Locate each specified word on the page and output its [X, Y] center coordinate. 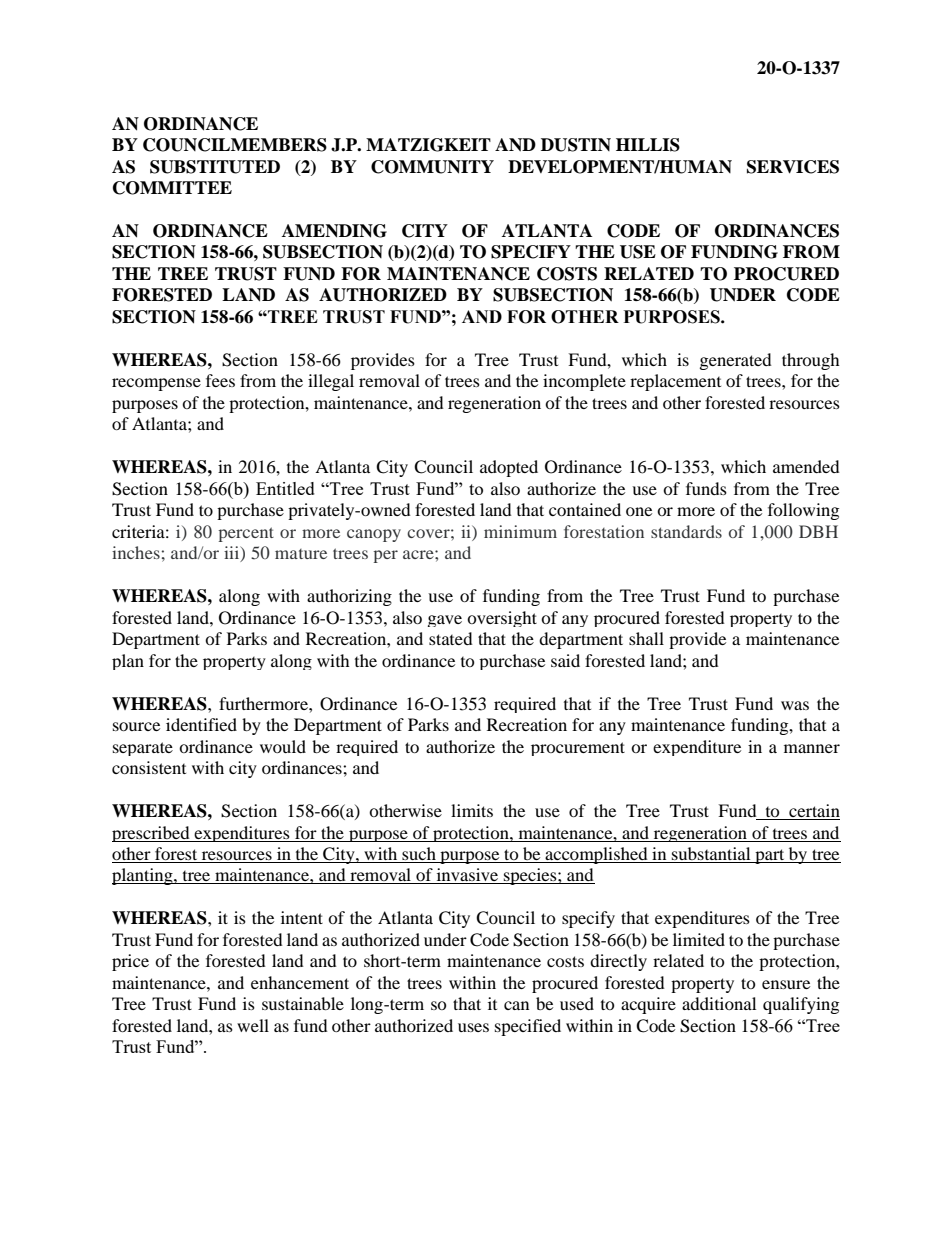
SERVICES [793, 167]
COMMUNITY [432, 167]
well [253, 1025]
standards [686, 531]
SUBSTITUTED [215, 167]
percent [246, 534]
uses [473, 1027]
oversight [502, 619]
